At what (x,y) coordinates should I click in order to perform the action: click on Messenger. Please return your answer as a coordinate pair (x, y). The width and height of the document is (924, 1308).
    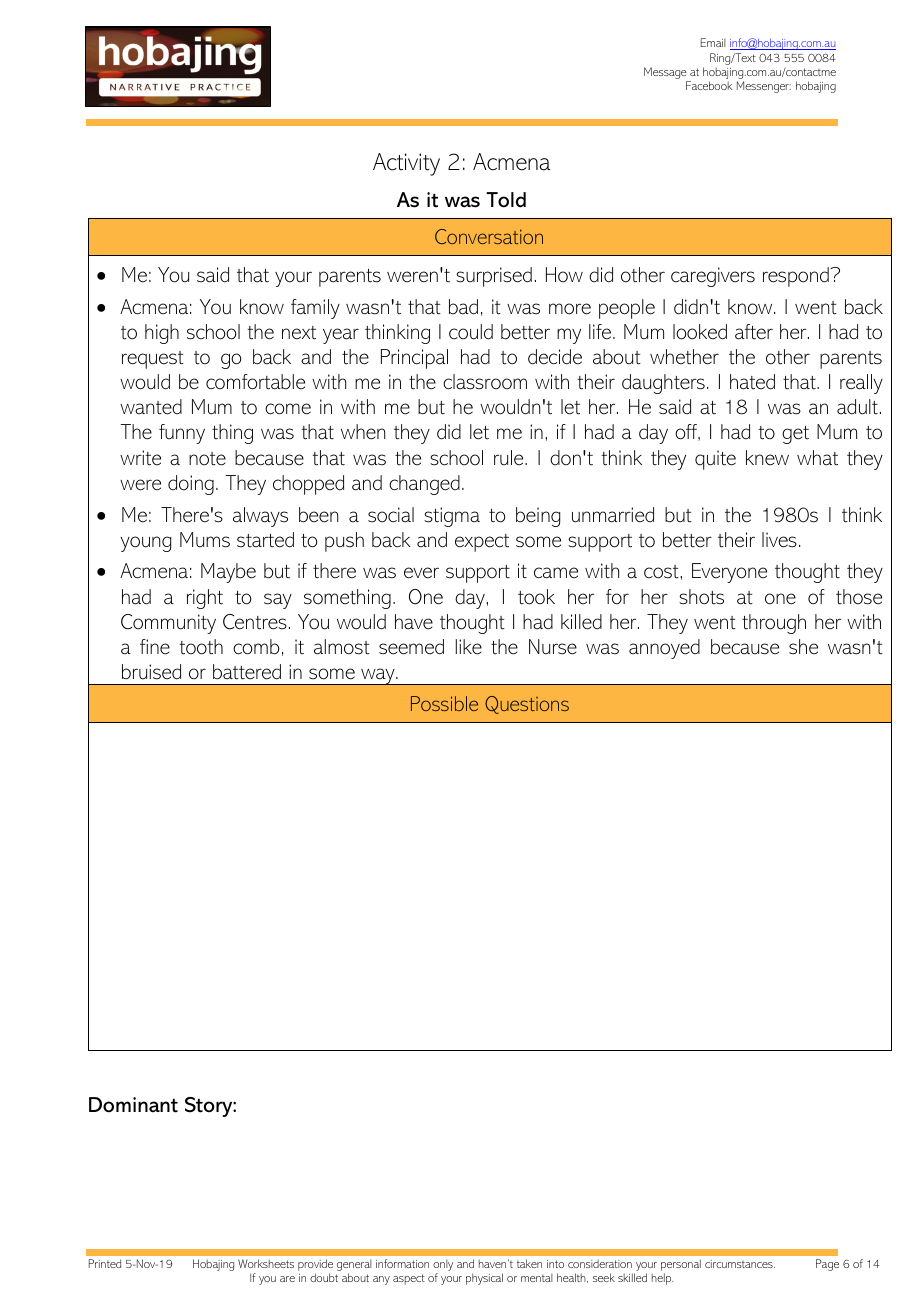
    Looking at the image, I should click on (764, 87).
